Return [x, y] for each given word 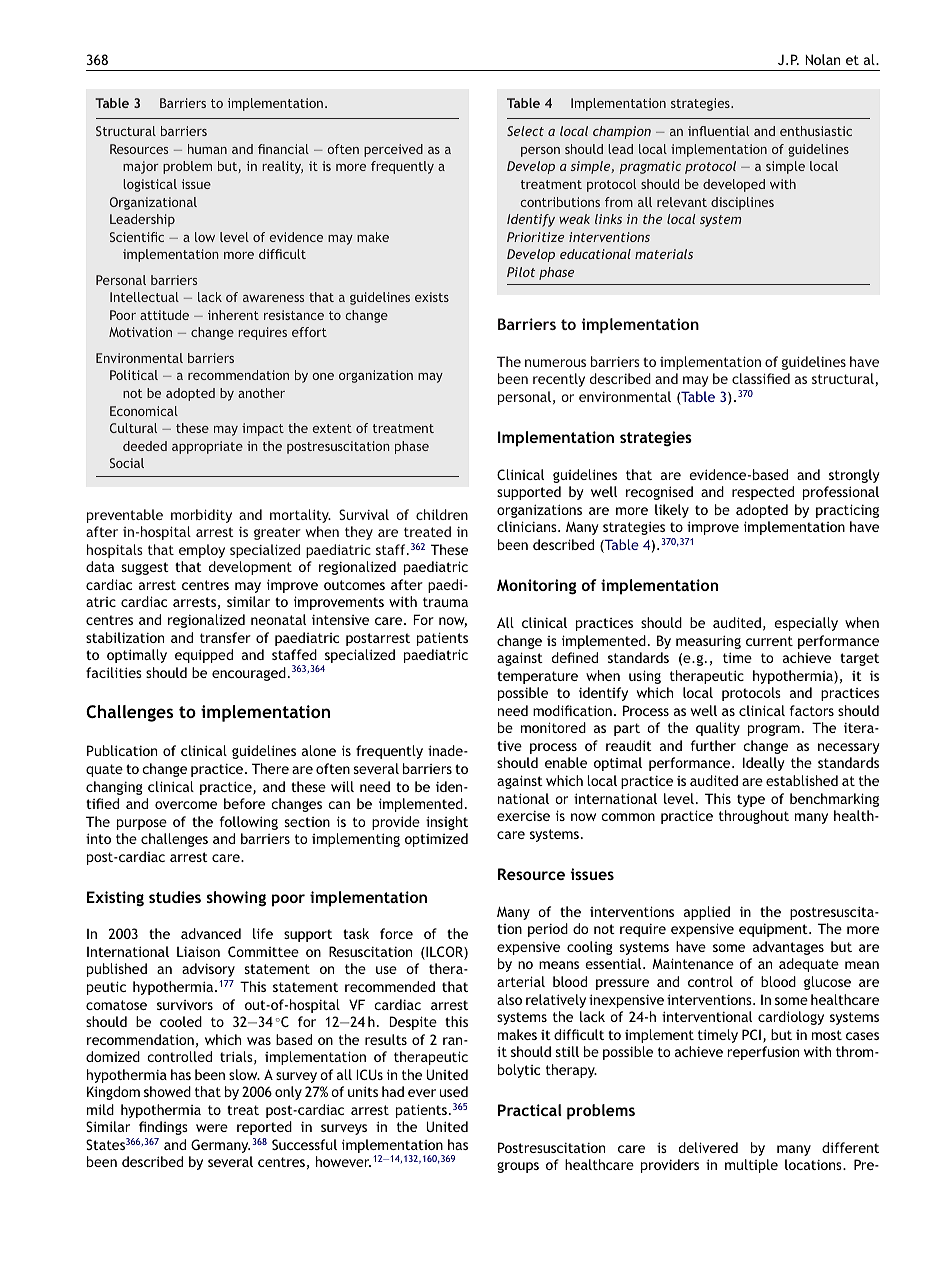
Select [525, 131]
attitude [164, 315]
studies [175, 897]
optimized [436, 840]
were [212, 1128]
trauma [445, 602]
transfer [225, 637]
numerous [555, 363]
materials [664, 254]
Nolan [822, 59]
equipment [774, 930]
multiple [751, 1166]
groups [518, 1167]
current [769, 641]
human [207, 149]
